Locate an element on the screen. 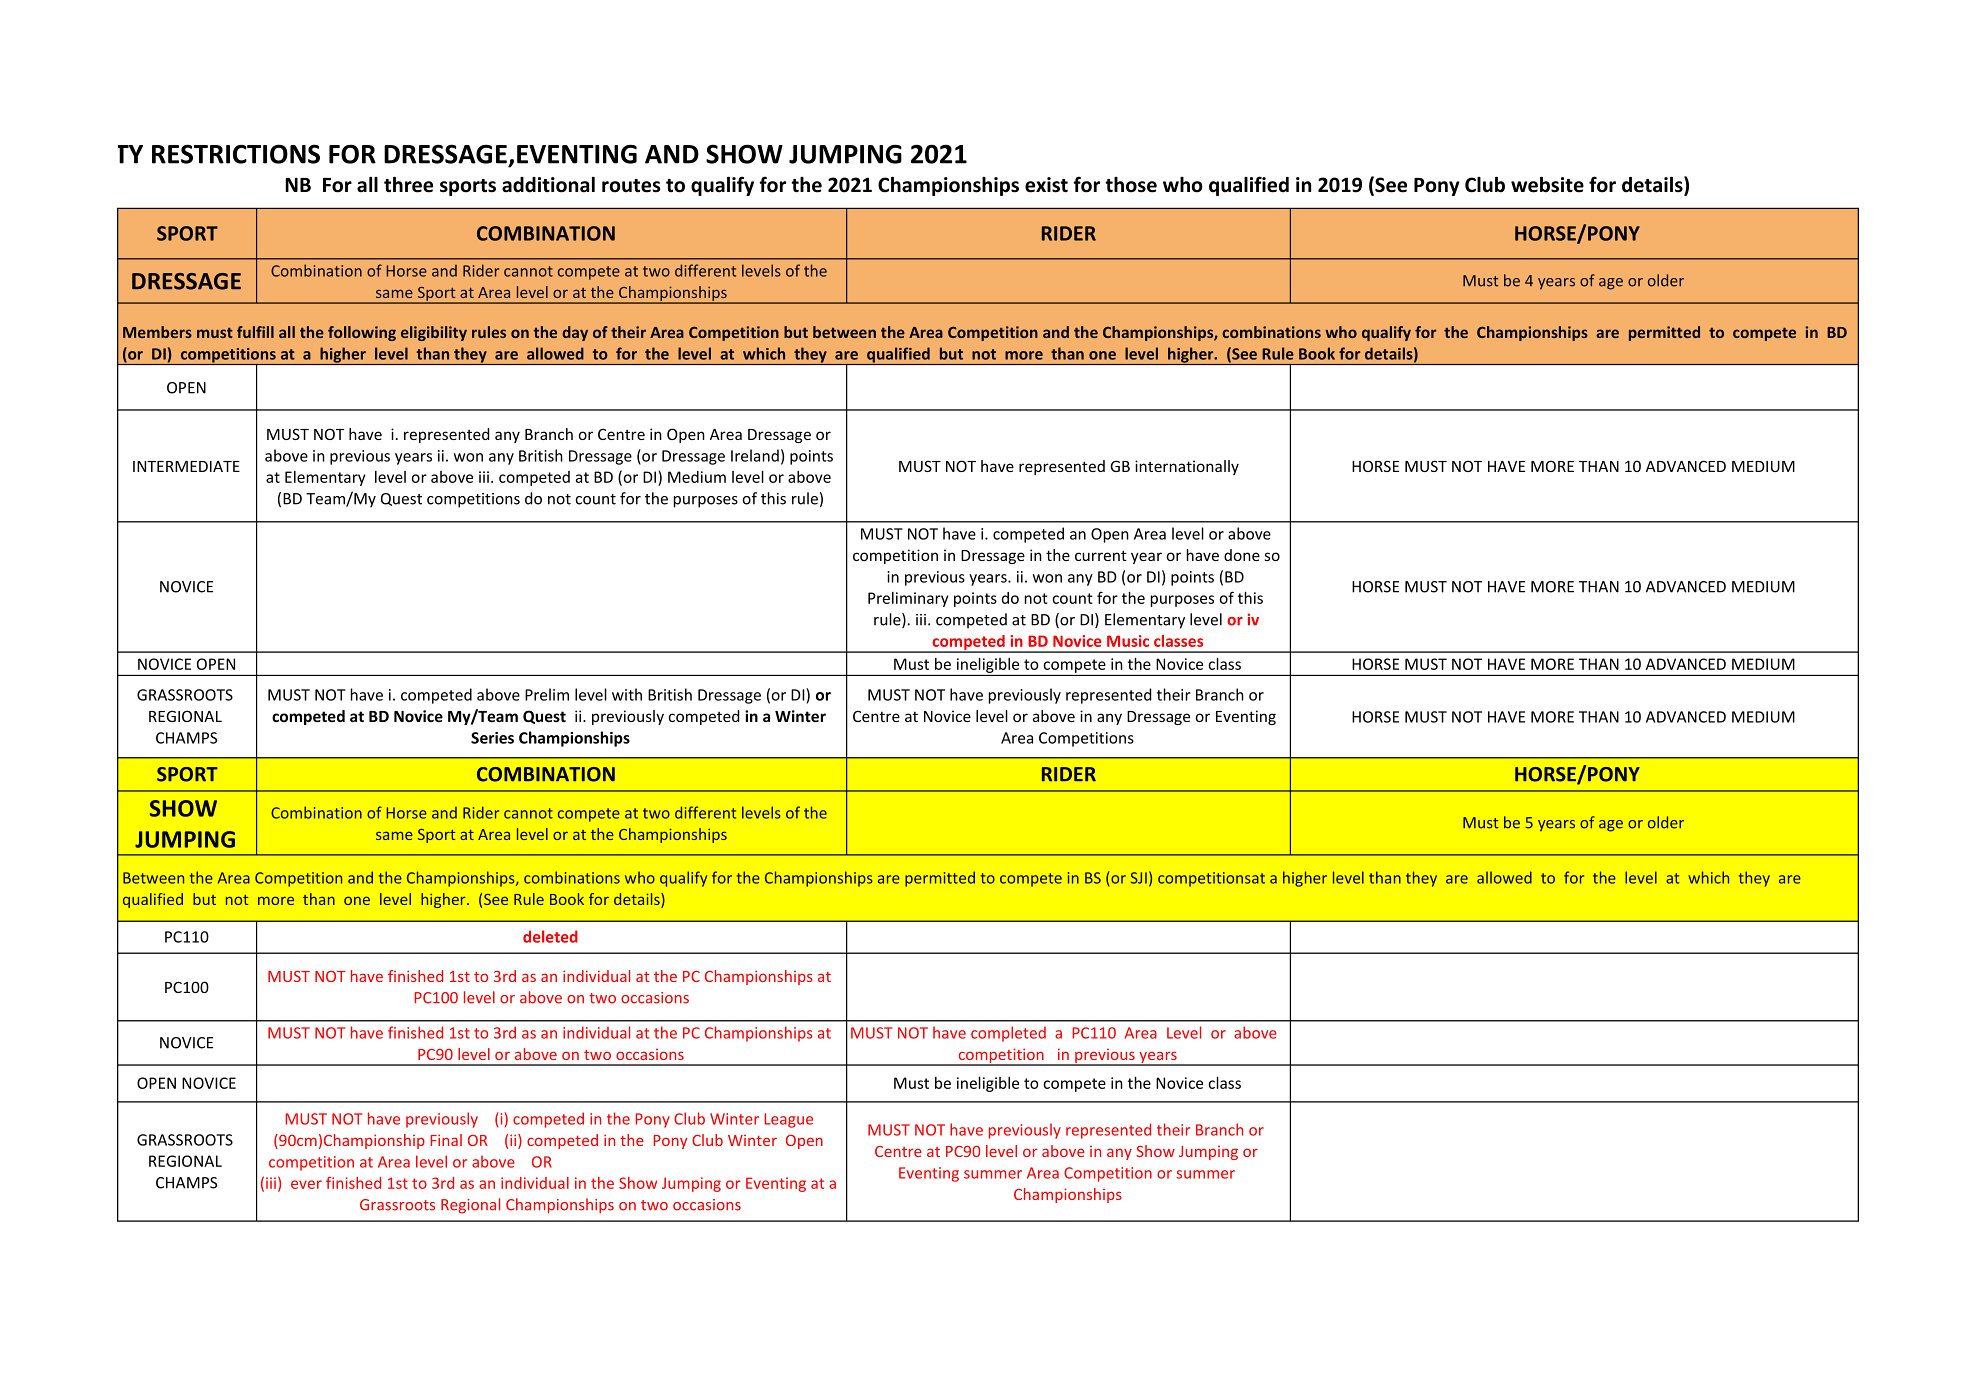 The height and width of the screenshot is (1396, 1976). ever is located at coordinates (306, 1184).
